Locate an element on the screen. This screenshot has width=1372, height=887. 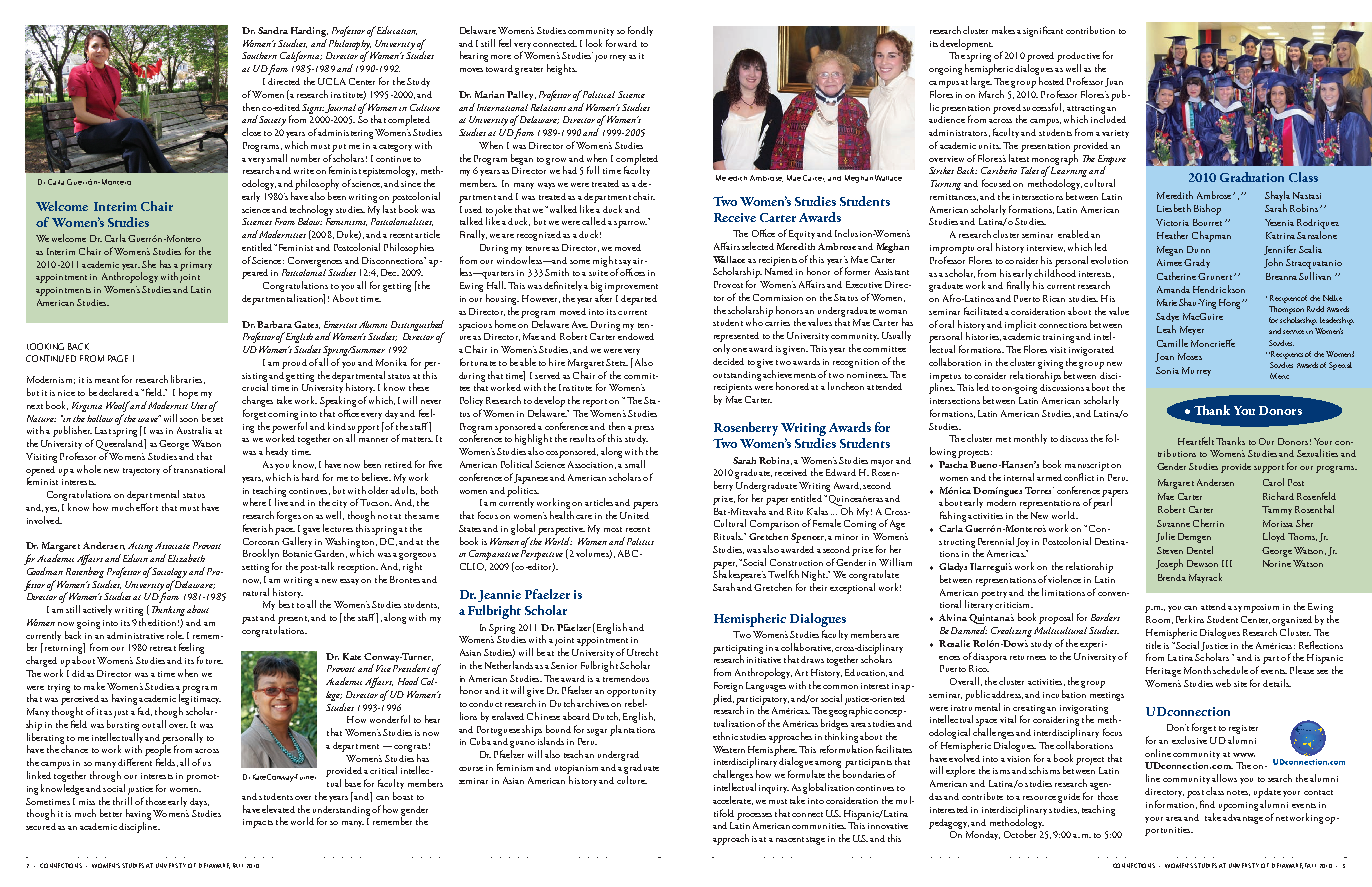
forward is located at coordinates (621, 43).
